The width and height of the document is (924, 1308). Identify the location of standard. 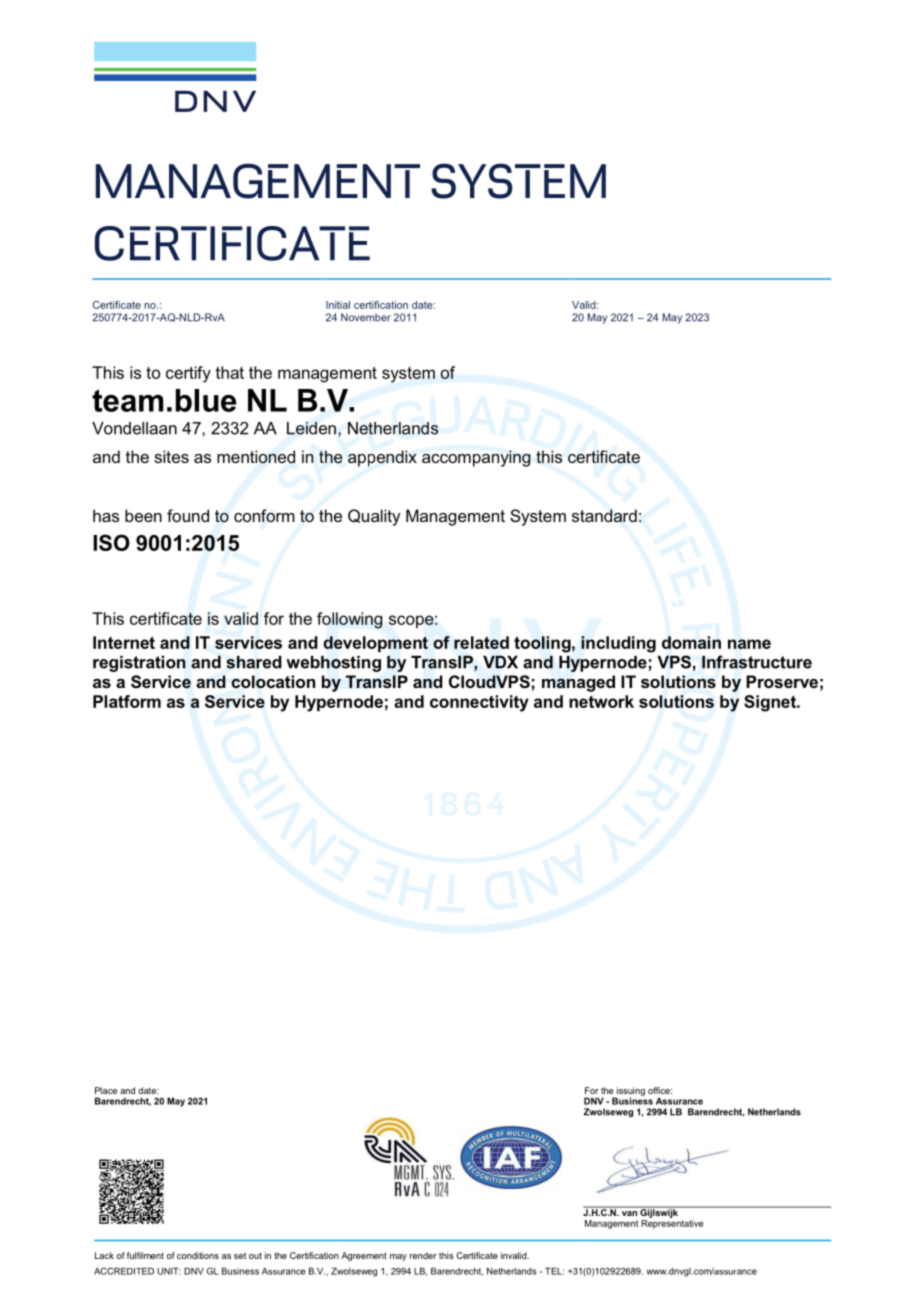
(604, 515).
